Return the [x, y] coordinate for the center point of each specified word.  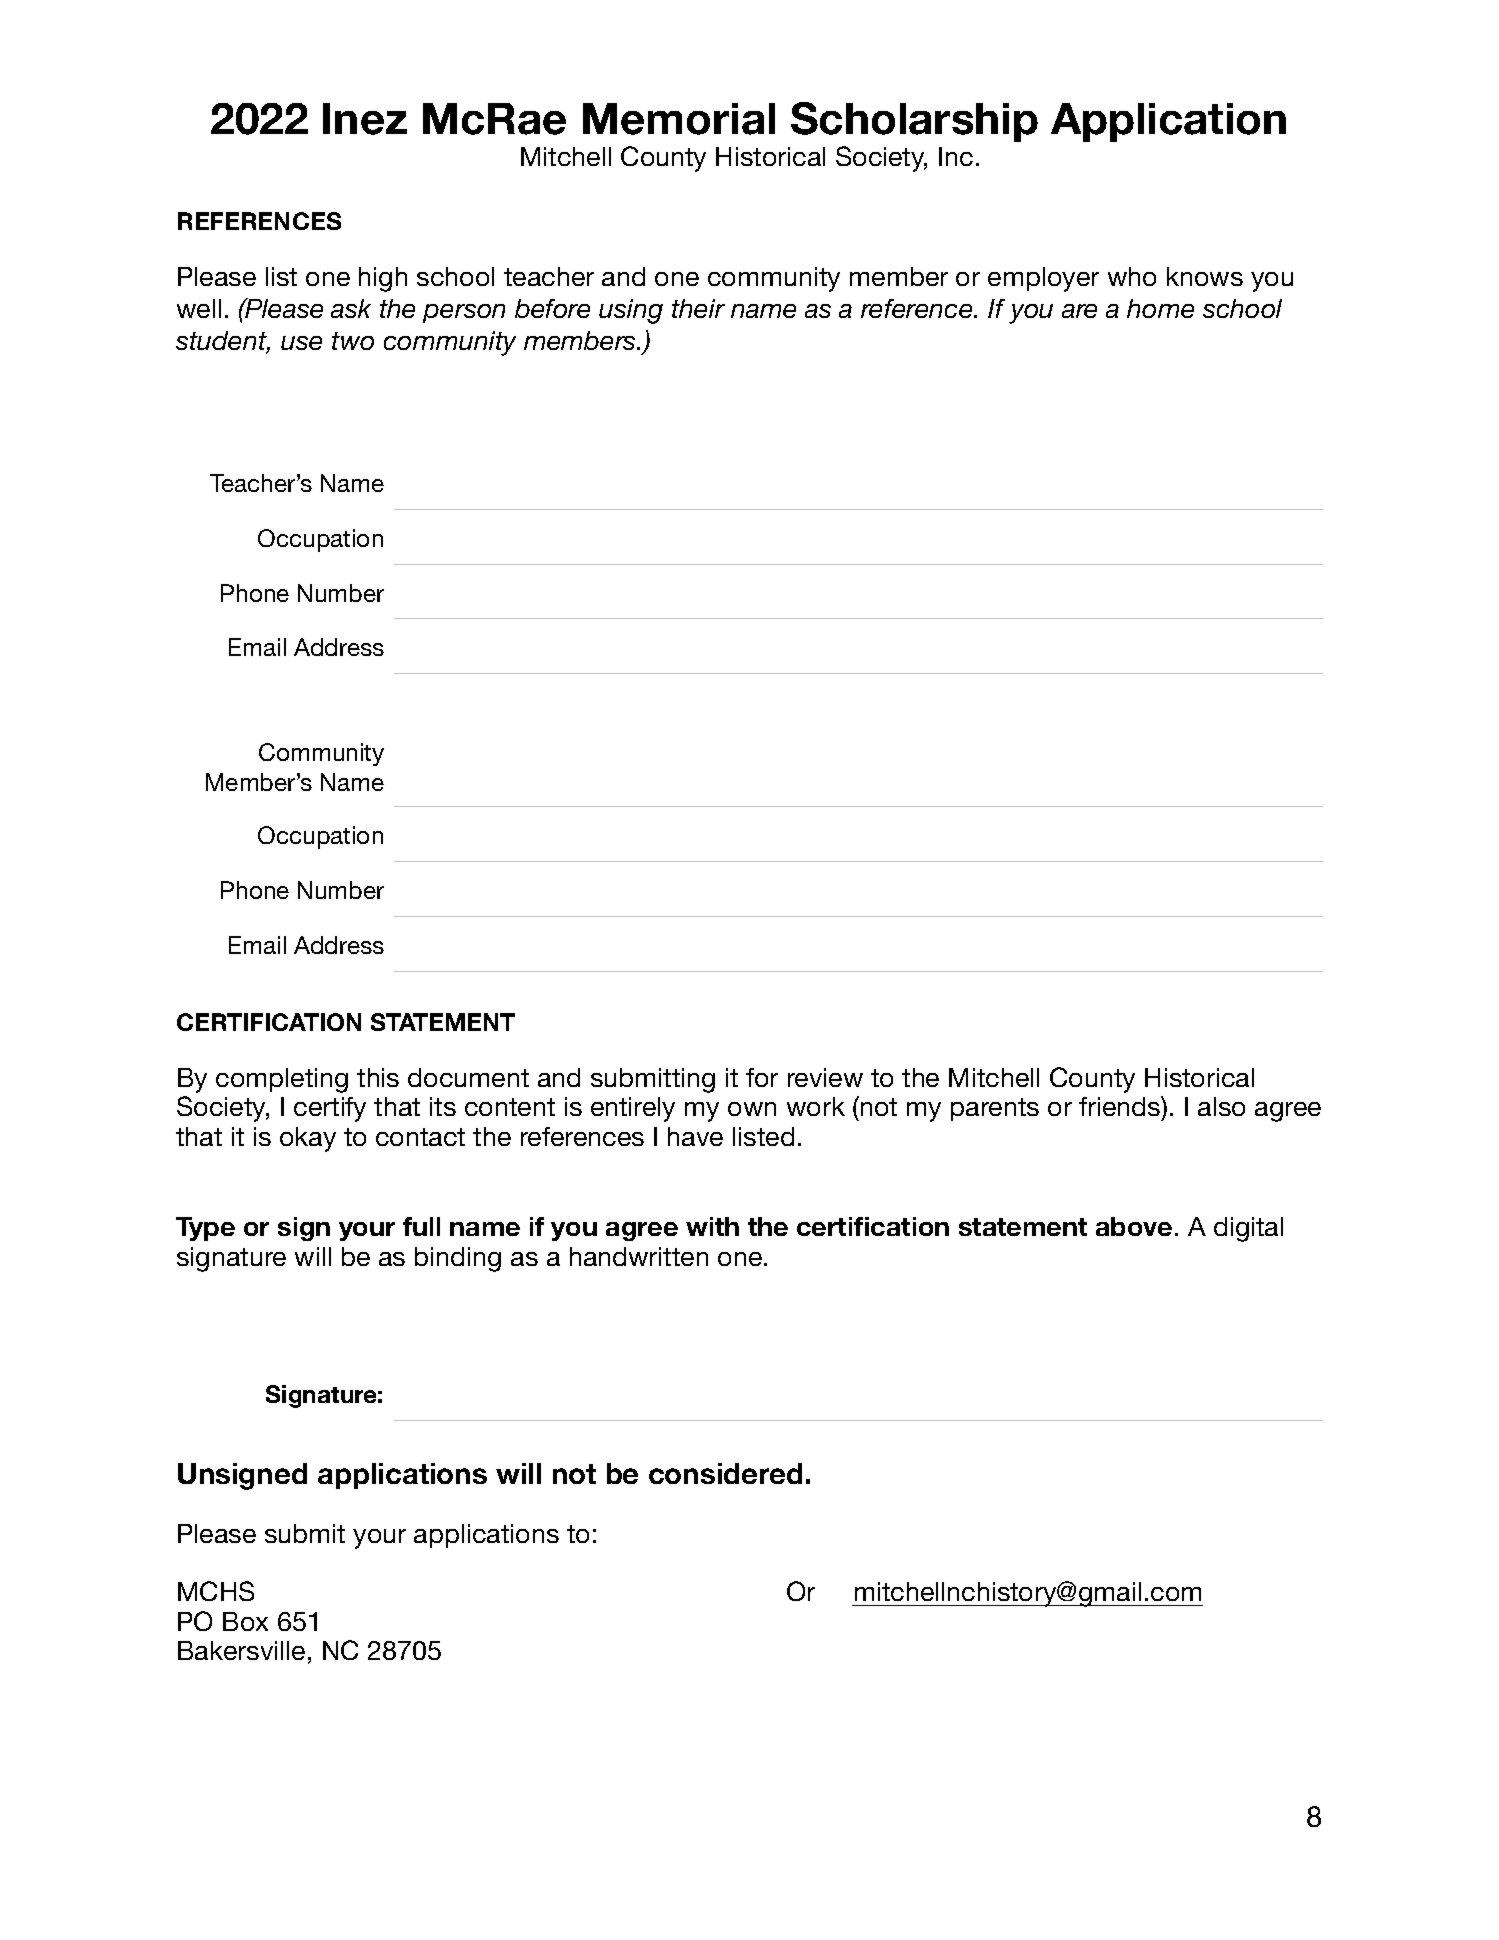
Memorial [679, 119]
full [421, 1226]
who [1132, 276]
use [301, 343]
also [1221, 1106]
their [698, 308]
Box [245, 1621]
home [1160, 308]
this [378, 1077]
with [712, 1226]
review [825, 1077]
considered [725, 1473]
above [1134, 1226]
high [383, 279]
